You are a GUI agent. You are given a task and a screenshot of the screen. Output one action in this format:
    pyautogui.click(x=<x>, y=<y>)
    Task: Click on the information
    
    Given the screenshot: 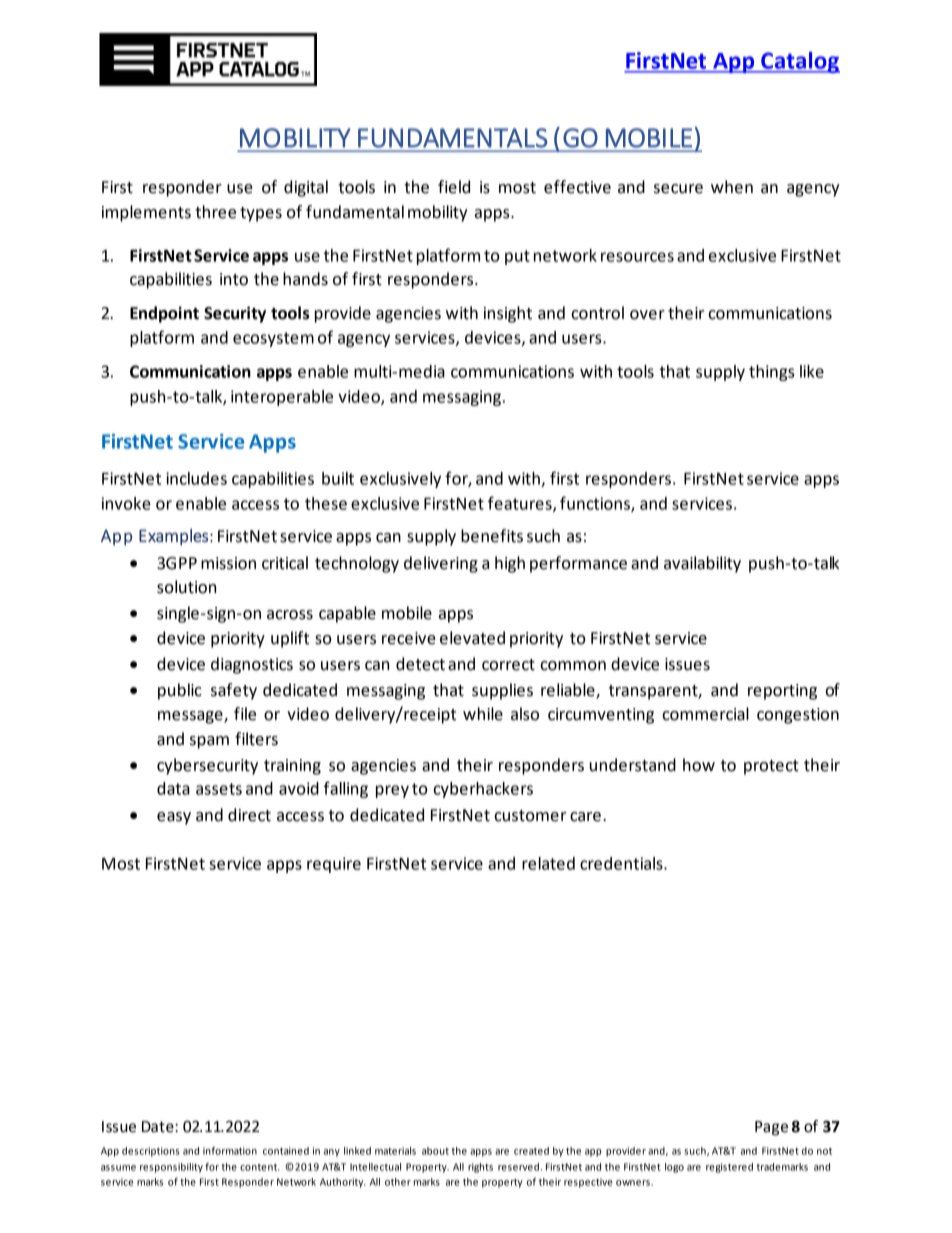 What is the action you would take?
    pyautogui.click(x=230, y=1151)
